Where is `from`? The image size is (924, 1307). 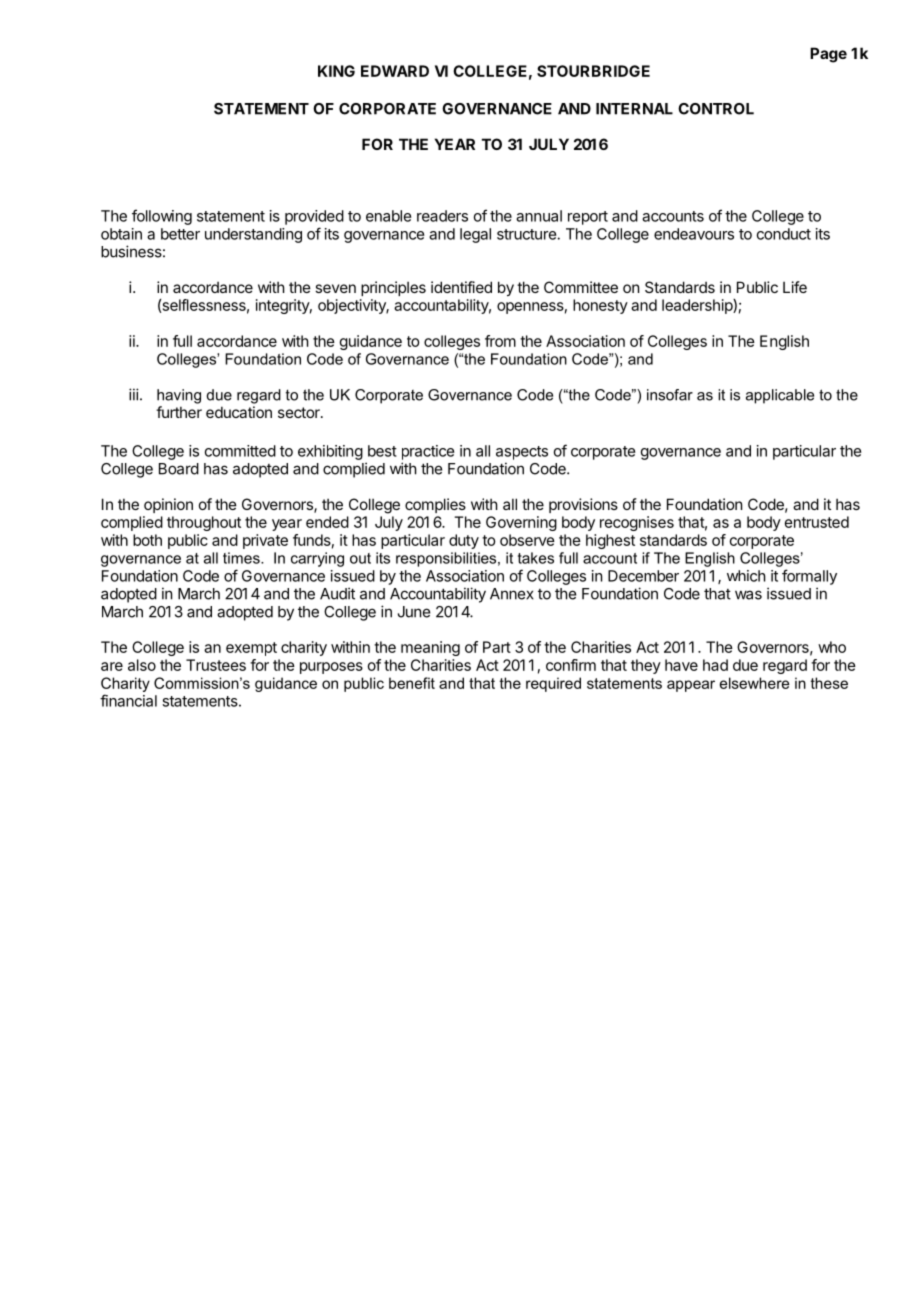
from is located at coordinates (500, 341).
